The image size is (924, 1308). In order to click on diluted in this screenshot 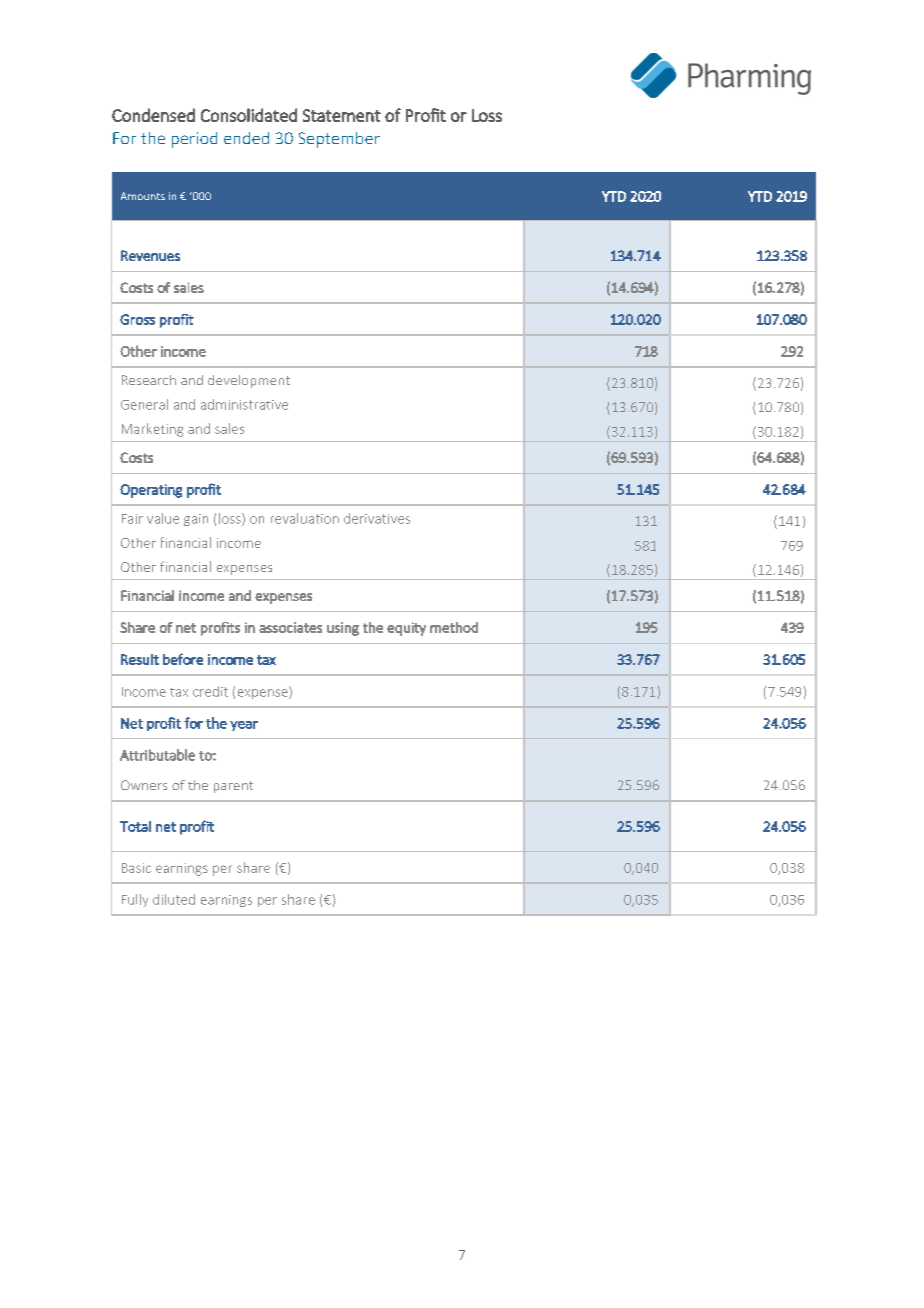, I will do `click(174, 899)`.
